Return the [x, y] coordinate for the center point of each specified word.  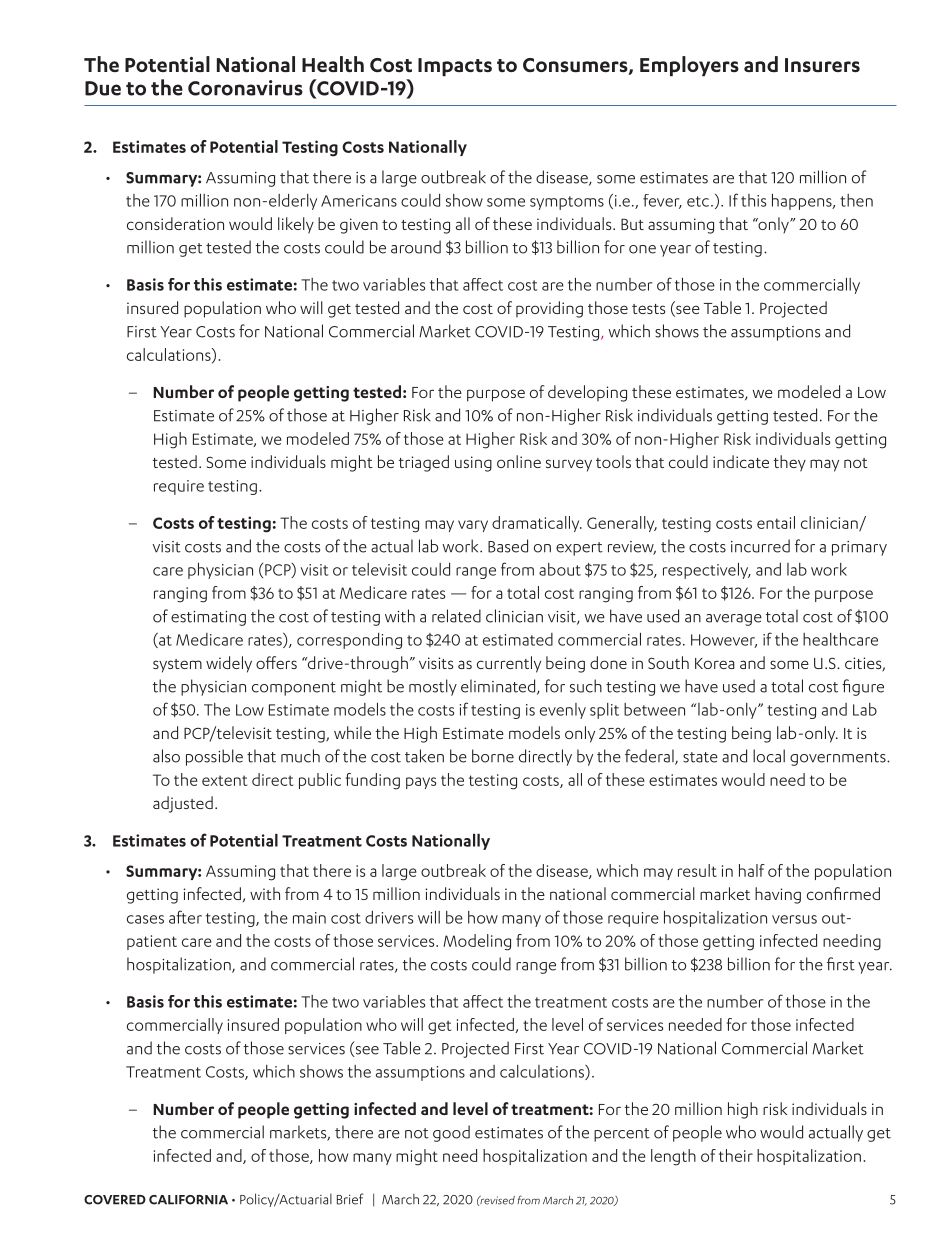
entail [776, 522]
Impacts [455, 67]
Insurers [822, 65]
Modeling [477, 942]
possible [214, 757]
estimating [208, 618]
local [769, 756]
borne [493, 756]
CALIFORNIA [188, 1200]
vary [473, 526]
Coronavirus [245, 88]
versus [794, 919]
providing [549, 309]
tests [648, 309]
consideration [175, 223]
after [185, 917]
